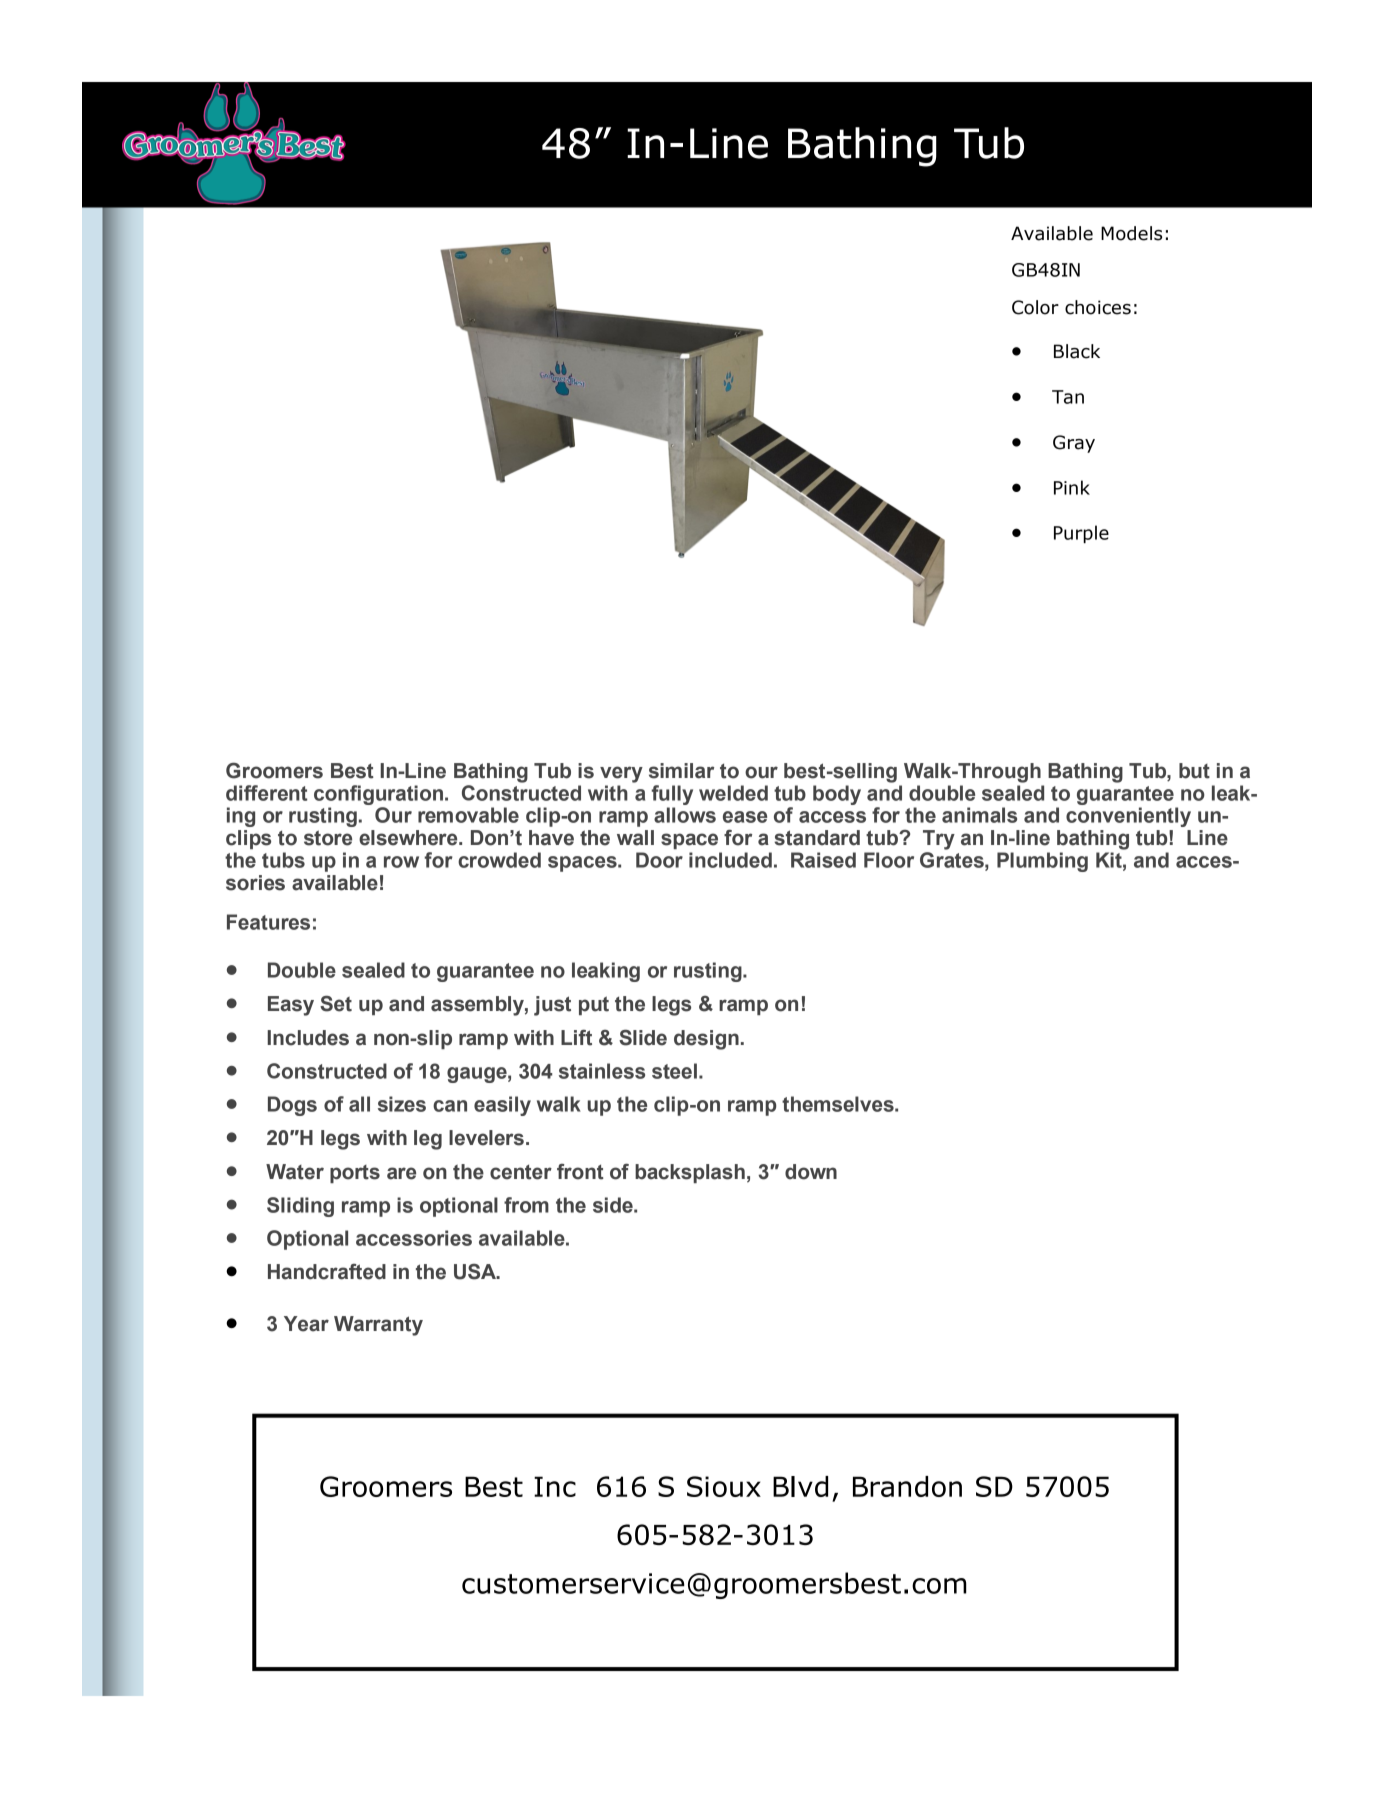 Image resolution: width=1394 pixels, height=1804 pixels. Describe the element at coordinates (724, 1486) in the page. I see `Sioux` at that location.
